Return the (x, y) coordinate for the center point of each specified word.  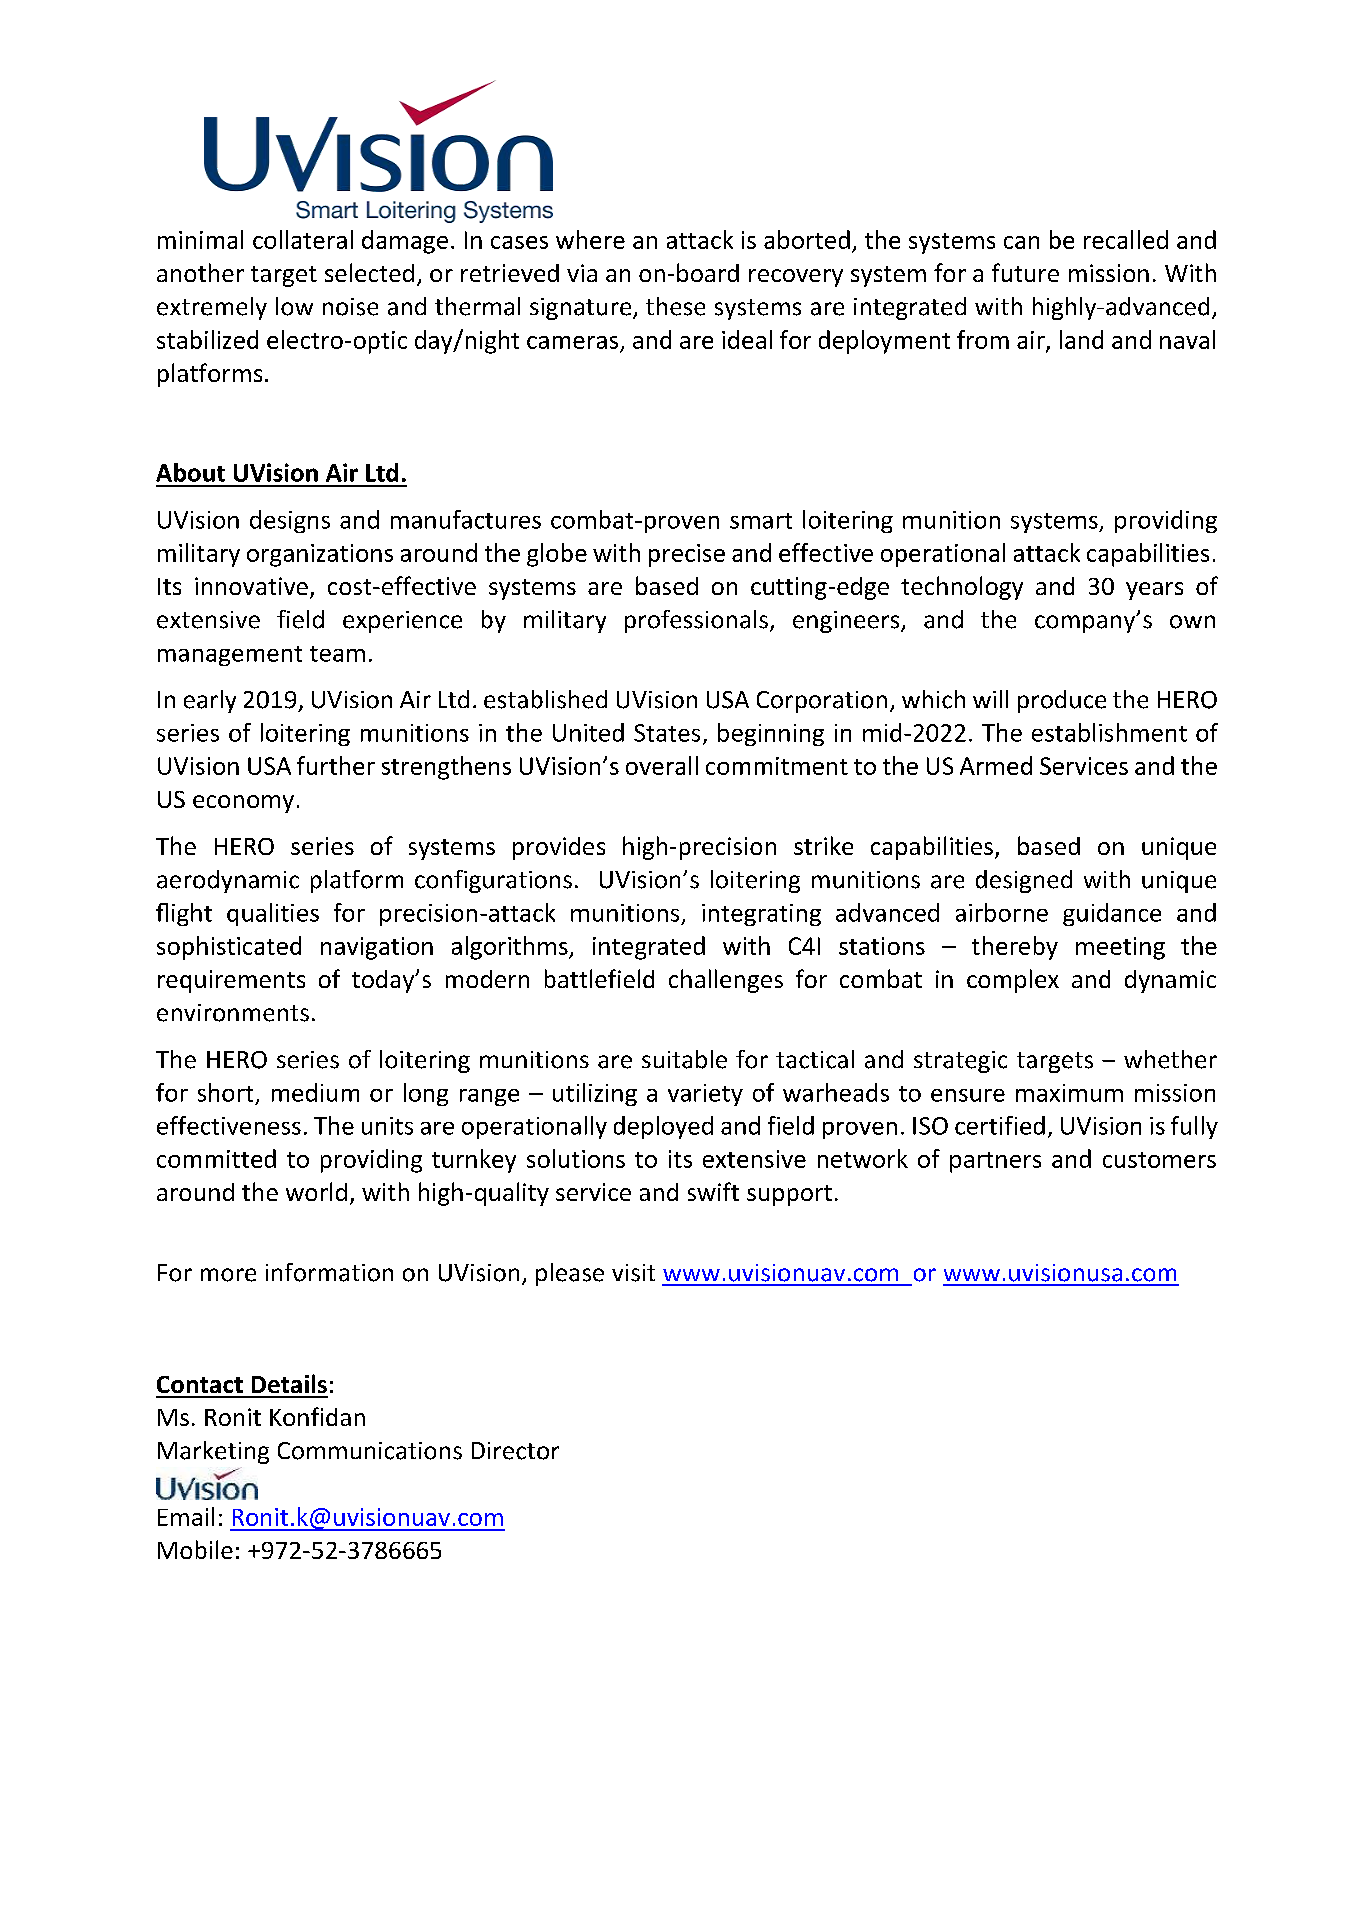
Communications (370, 1451)
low (294, 306)
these (675, 306)
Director (515, 1451)
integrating (761, 915)
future (1025, 272)
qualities (273, 914)
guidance (1112, 914)
